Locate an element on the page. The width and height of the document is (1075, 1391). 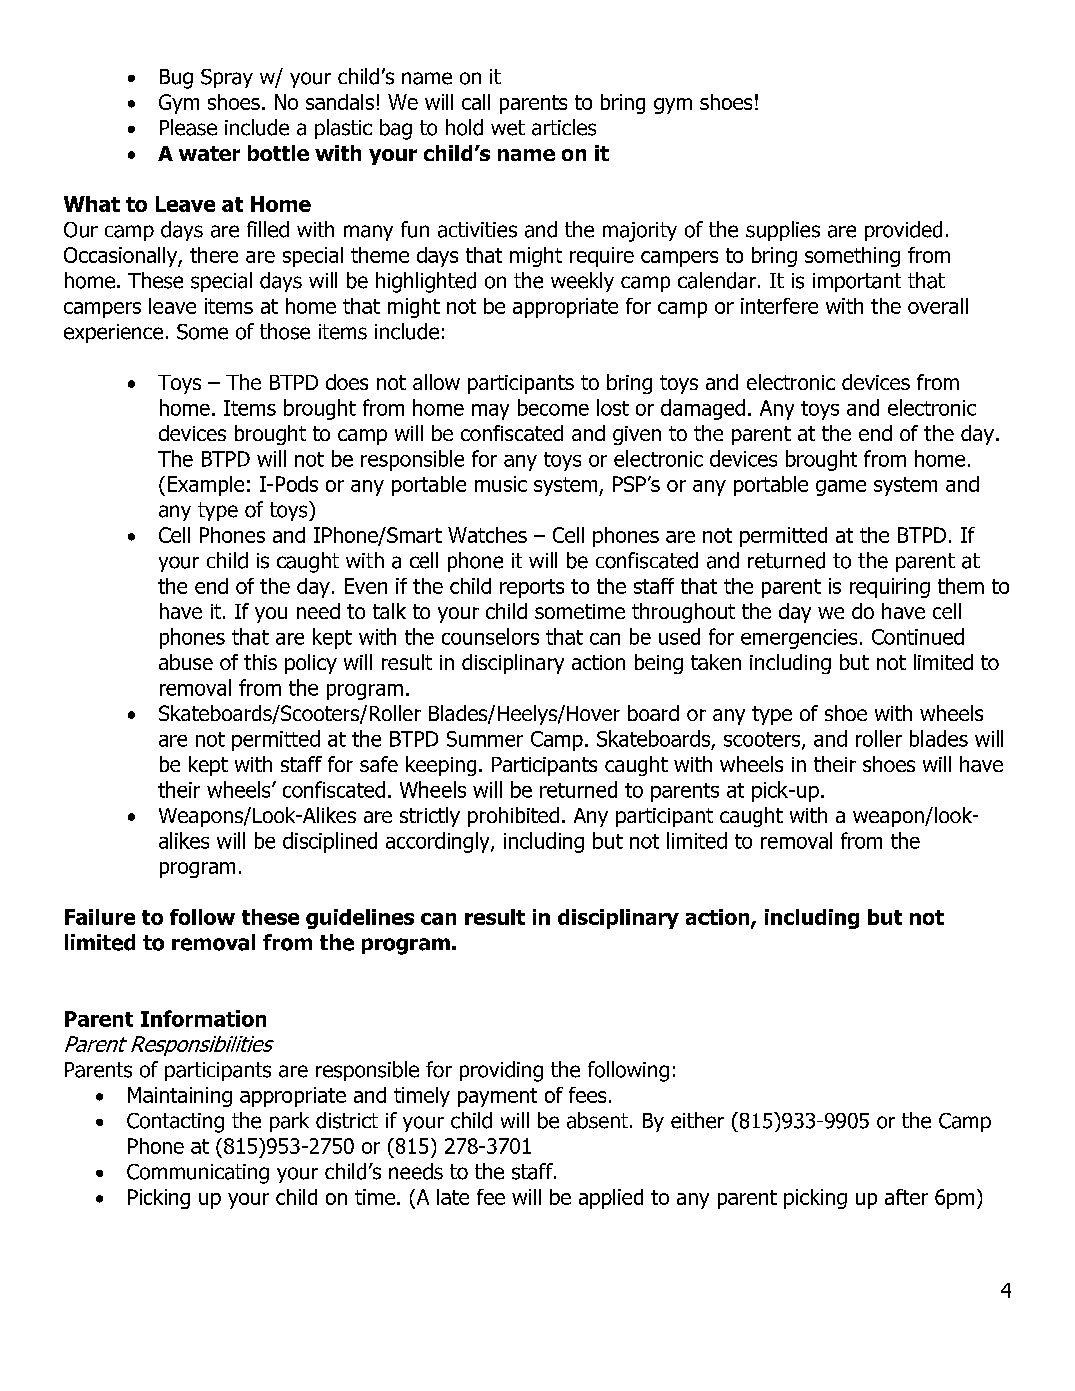
wet is located at coordinates (508, 128).
